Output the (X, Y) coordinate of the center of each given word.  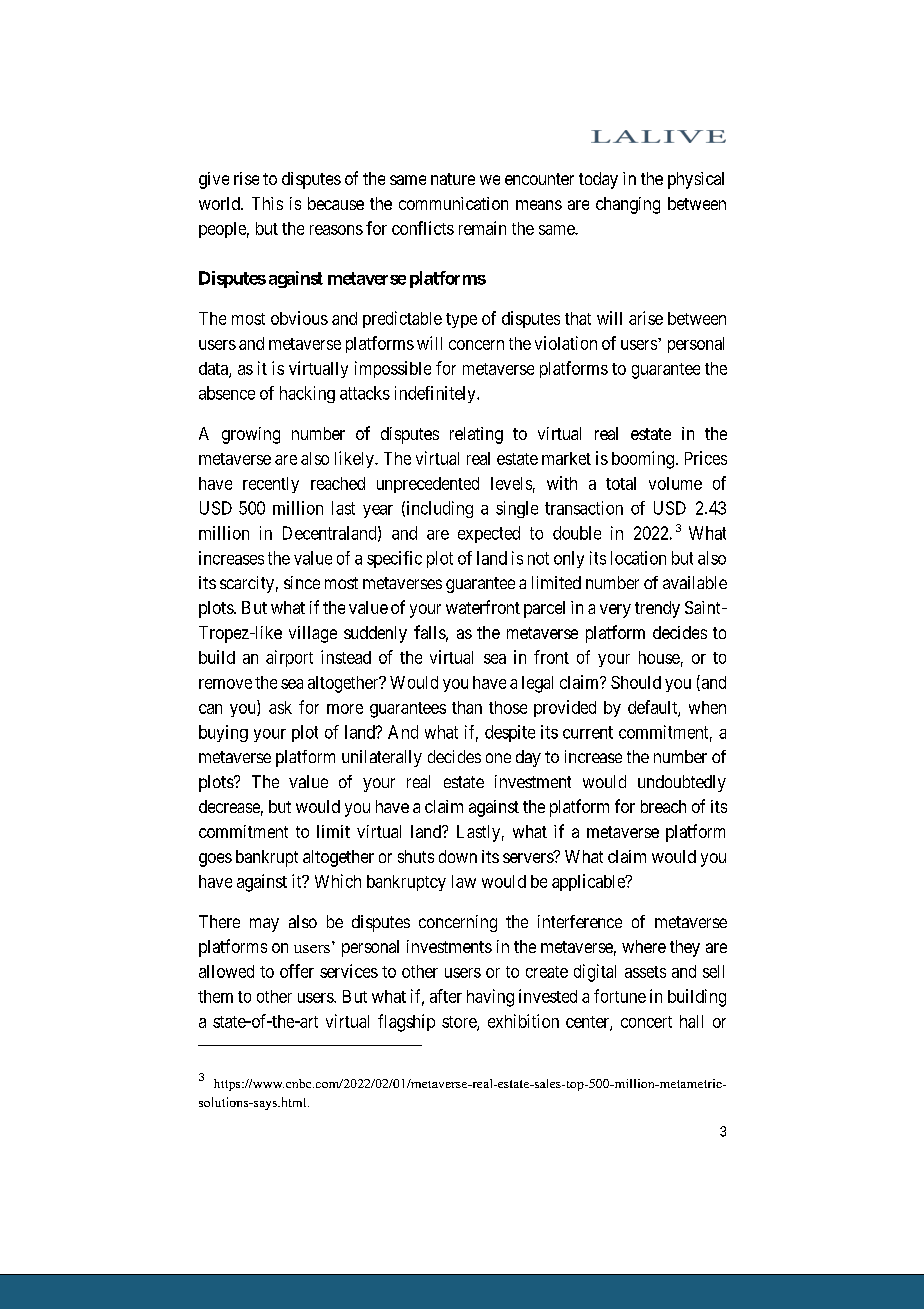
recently (271, 485)
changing (628, 205)
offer (297, 971)
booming (643, 460)
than (467, 707)
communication (453, 203)
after (446, 996)
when (707, 707)
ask (280, 707)
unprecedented (428, 485)
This (267, 203)
